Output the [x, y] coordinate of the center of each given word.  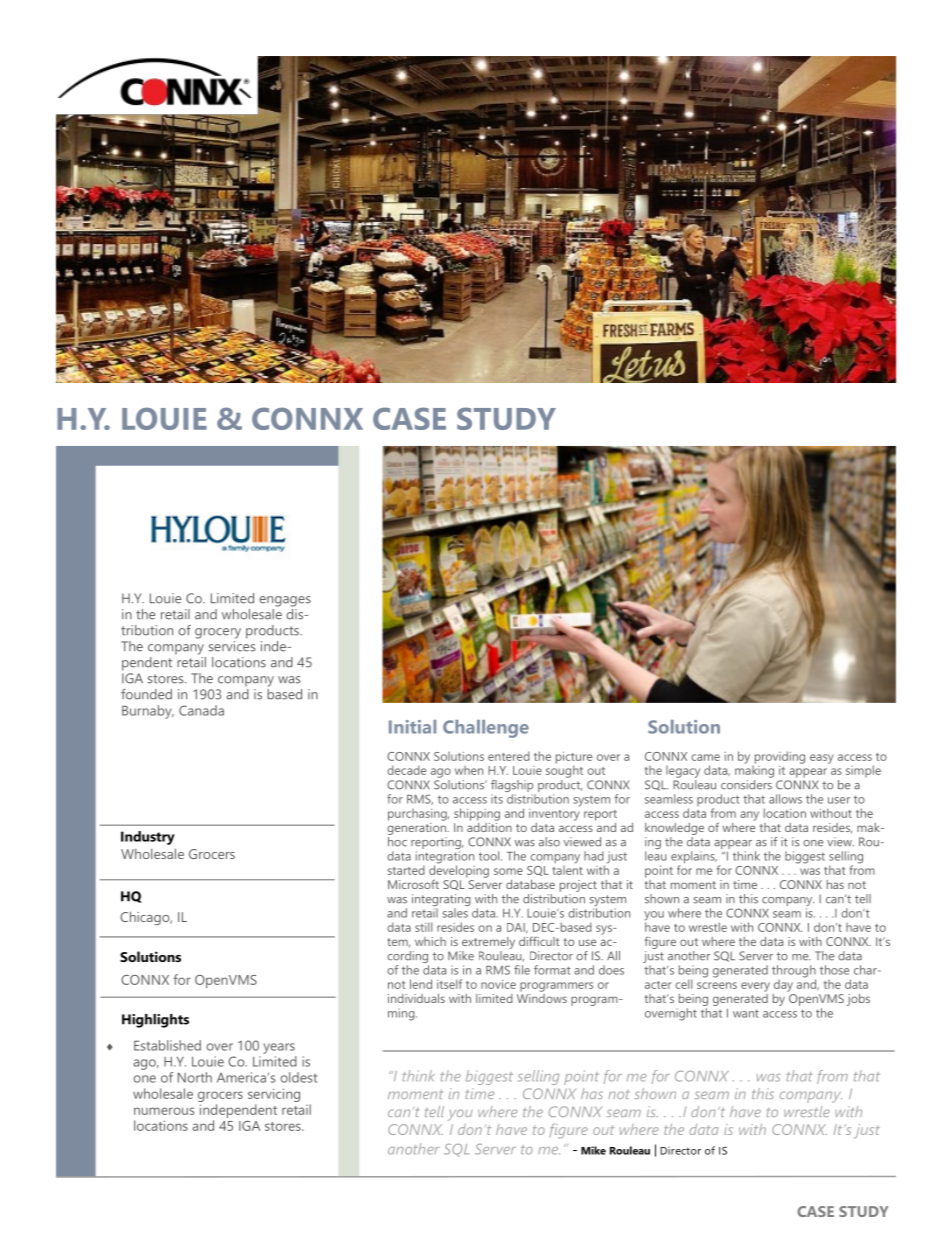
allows [785, 799]
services [232, 645]
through [794, 972]
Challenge [486, 729]
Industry [148, 838]
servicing [274, 1095]
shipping [477, 814]
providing [780, 757]
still [423, 927]
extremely [488, 943]
